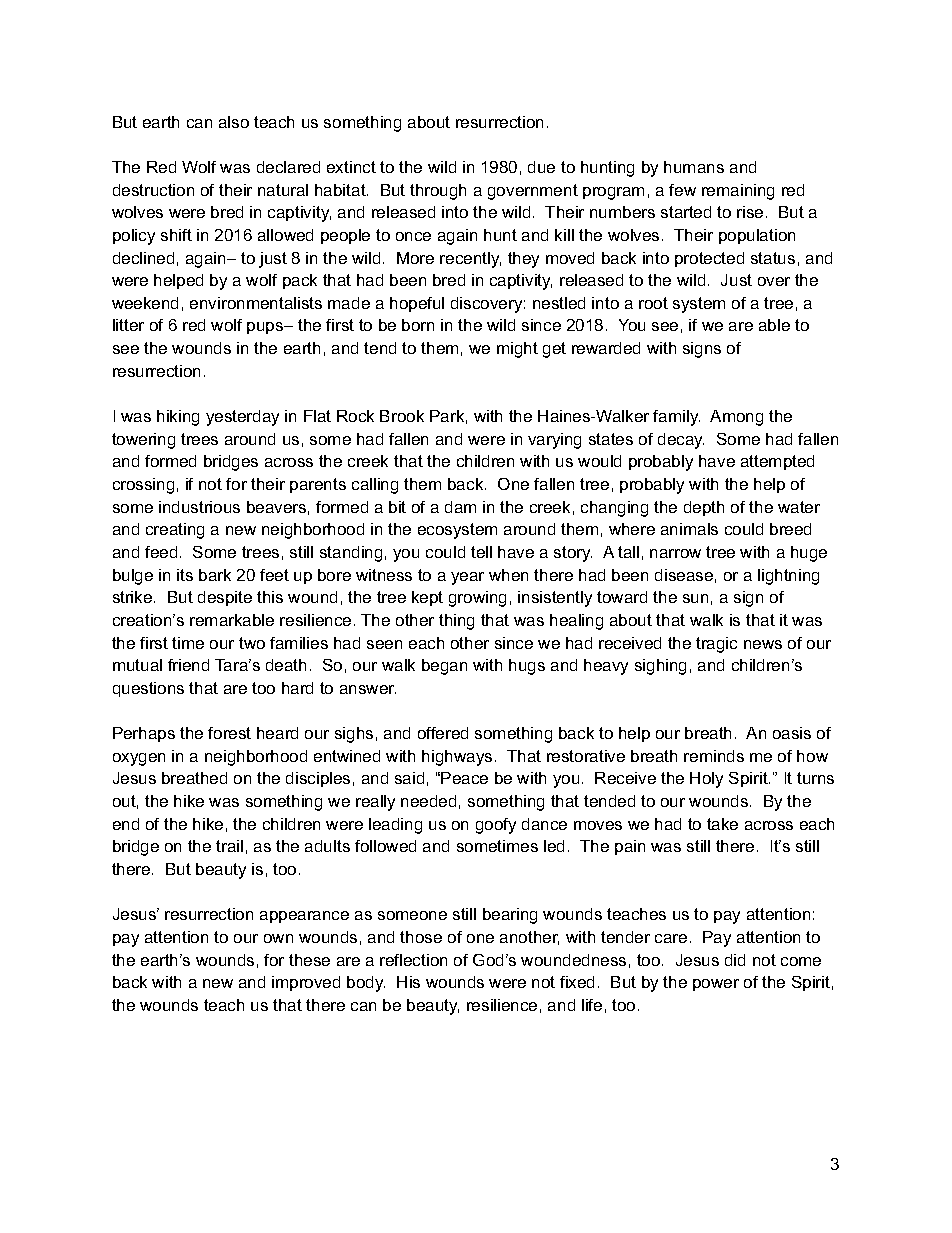  What do you see at coordinates (653, 303) in the screenshot?
I see `root` at bounding box center [653, 303].
